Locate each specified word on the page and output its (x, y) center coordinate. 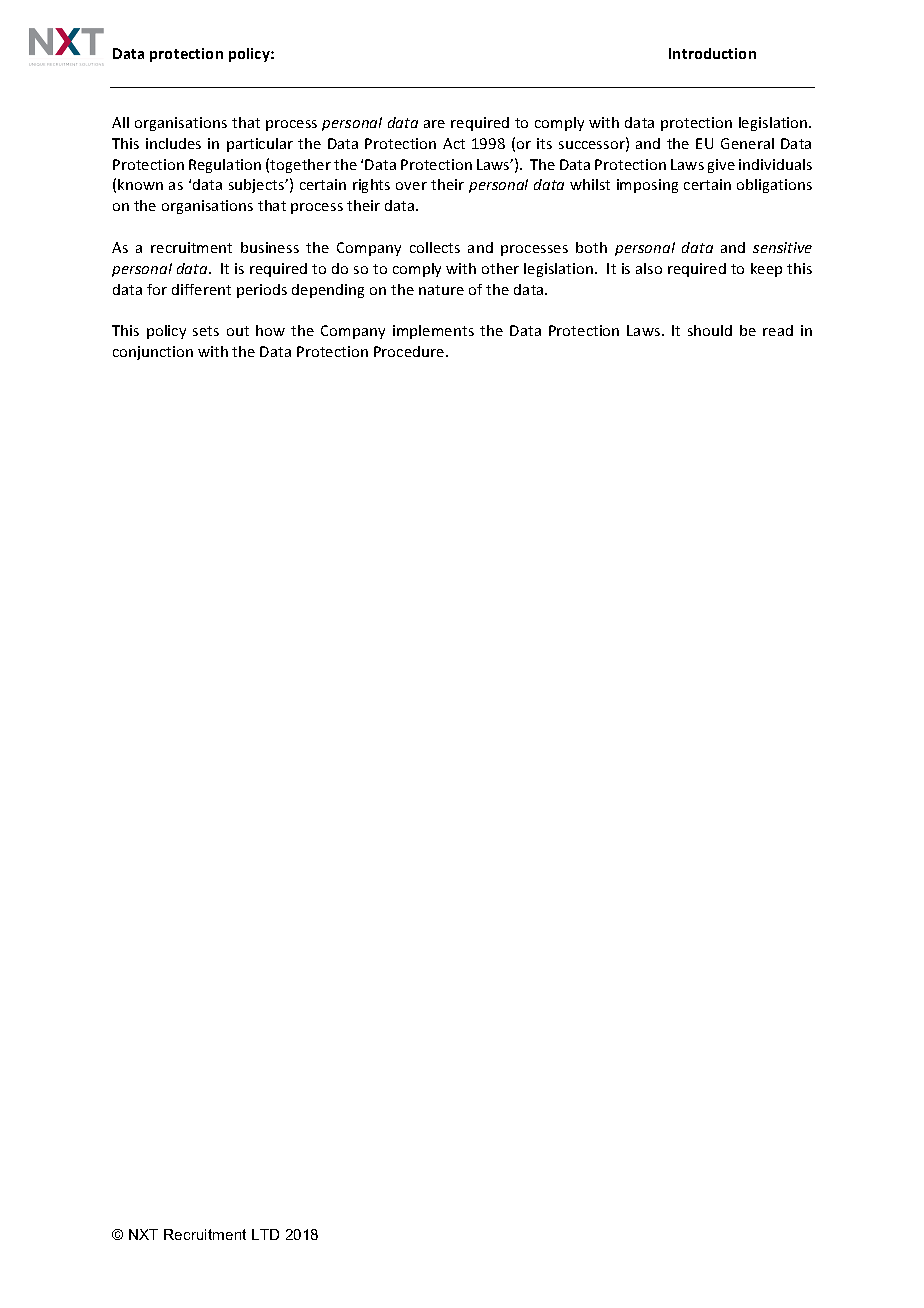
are (434, 124)
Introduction (712, 53)
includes (173, 143)
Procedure (410, 351)
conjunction (153, 353)
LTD (265, 1234)
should (710, 330)
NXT (143, 1234)
